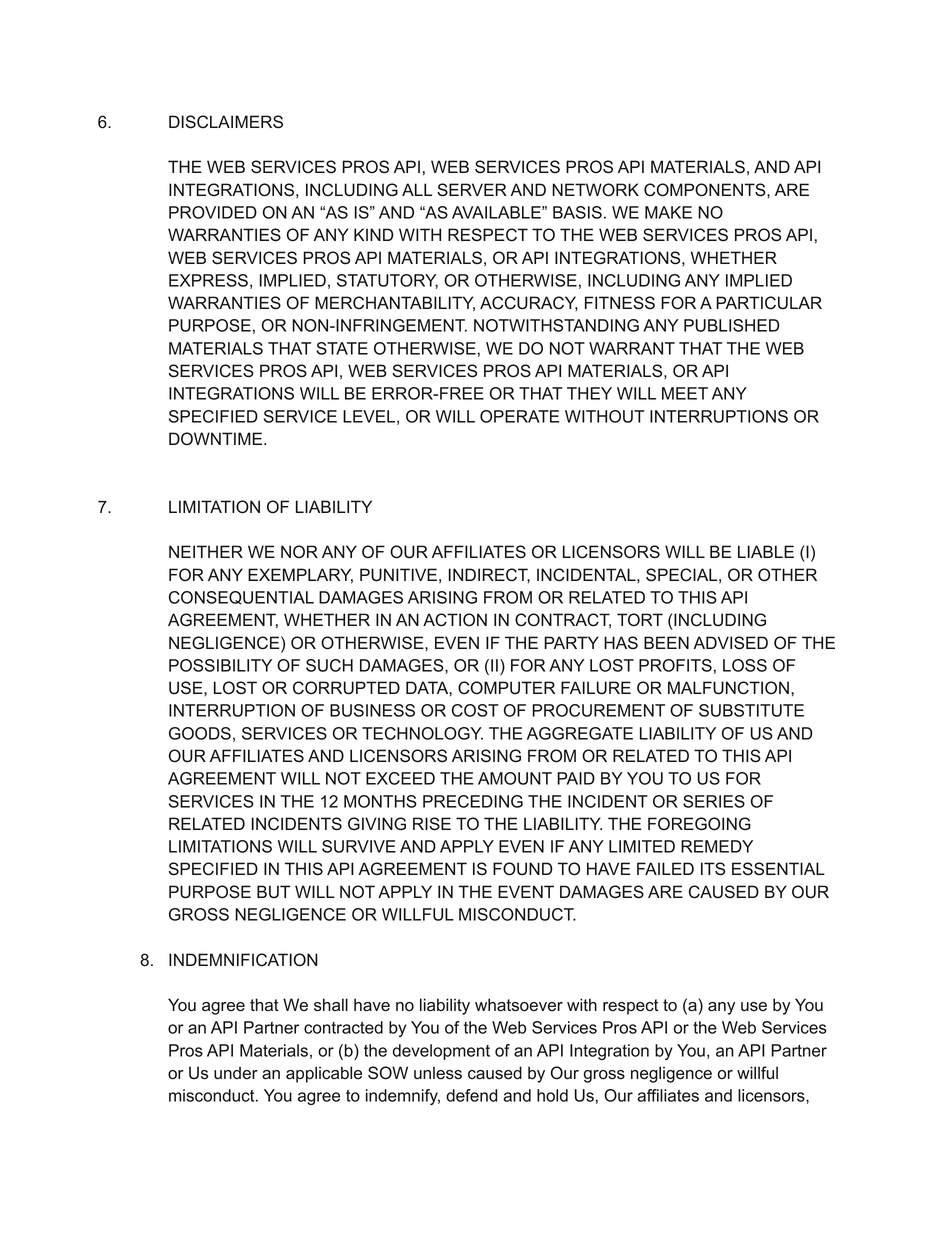  Describe the element at coordinates (472, 1095) in the page. I see `defend` at that location.
